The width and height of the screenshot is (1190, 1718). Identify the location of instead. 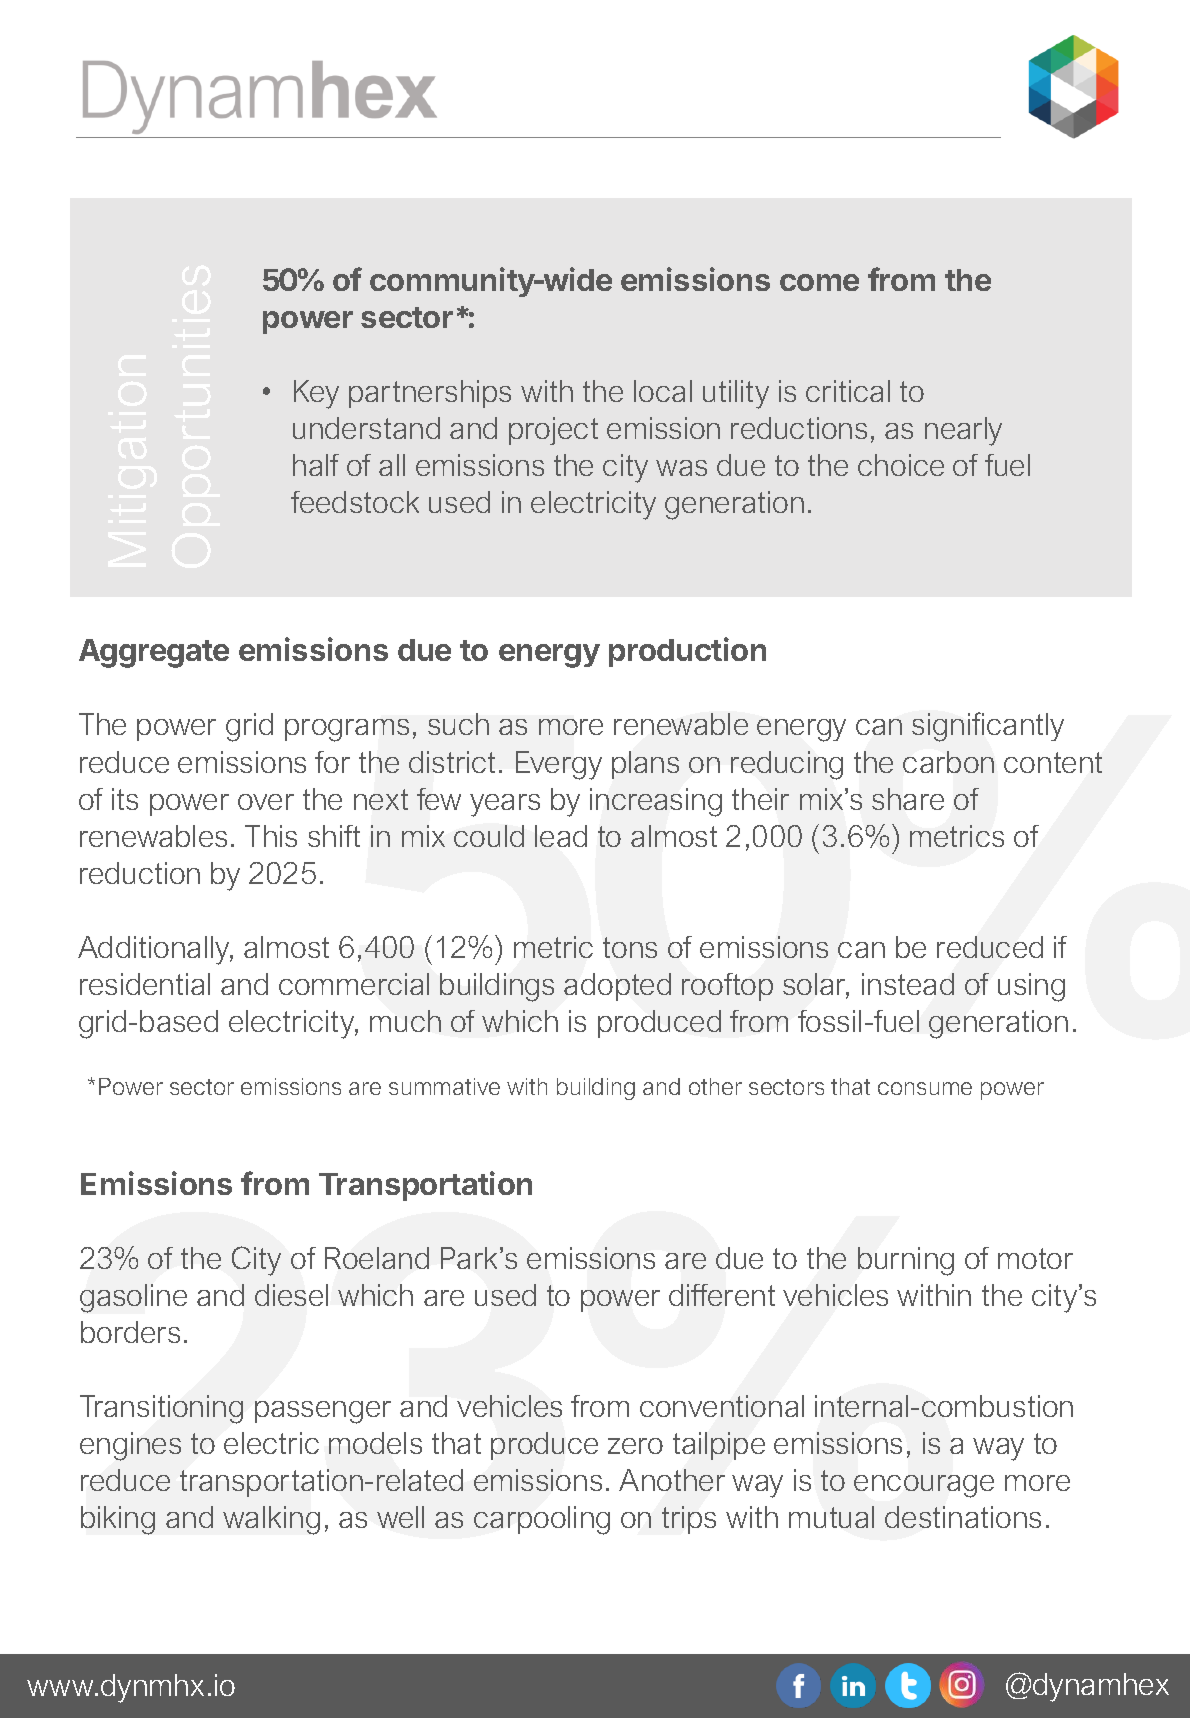
(908, 984).
